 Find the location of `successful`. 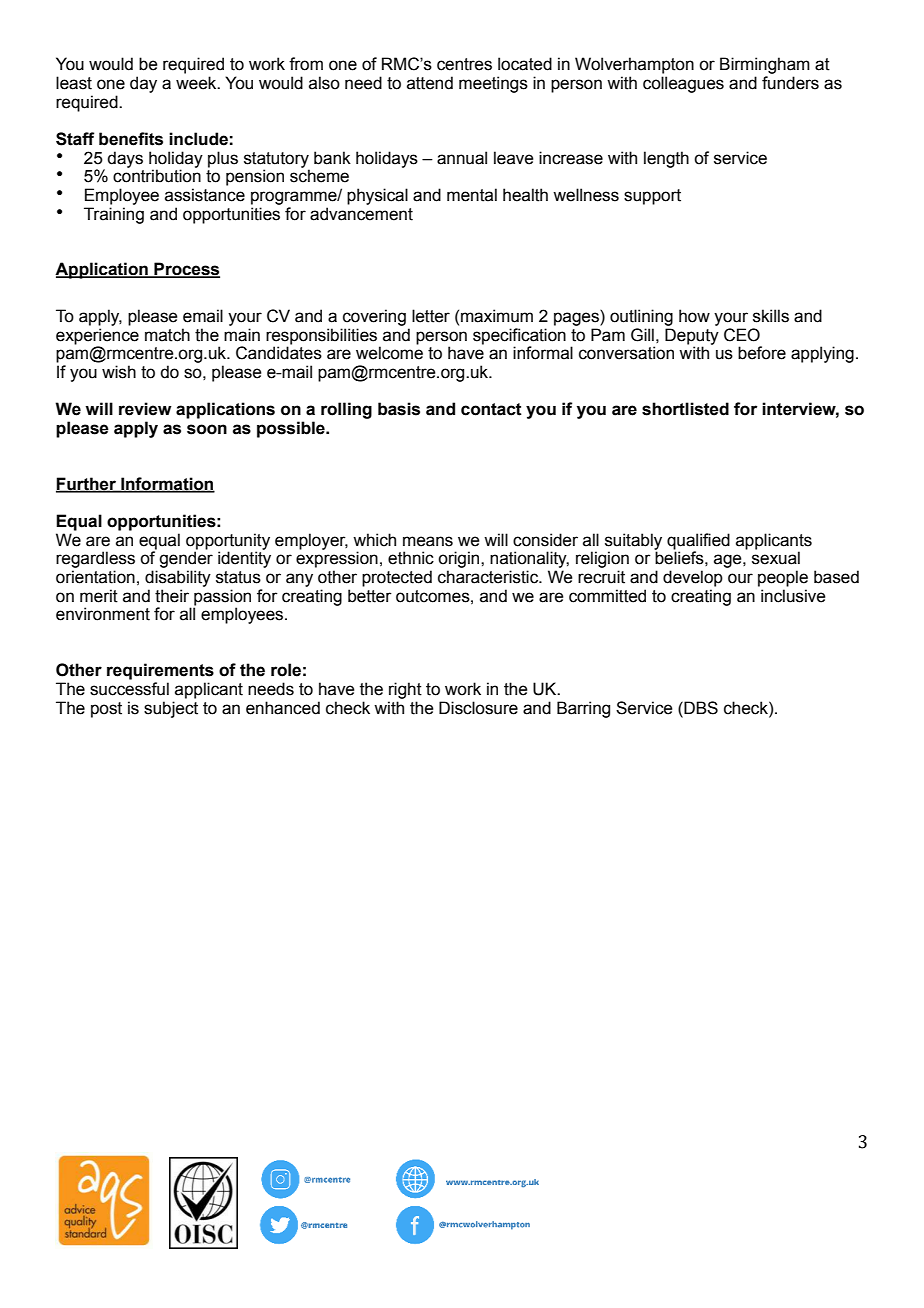

successful is located at coordinates (129, 689).
